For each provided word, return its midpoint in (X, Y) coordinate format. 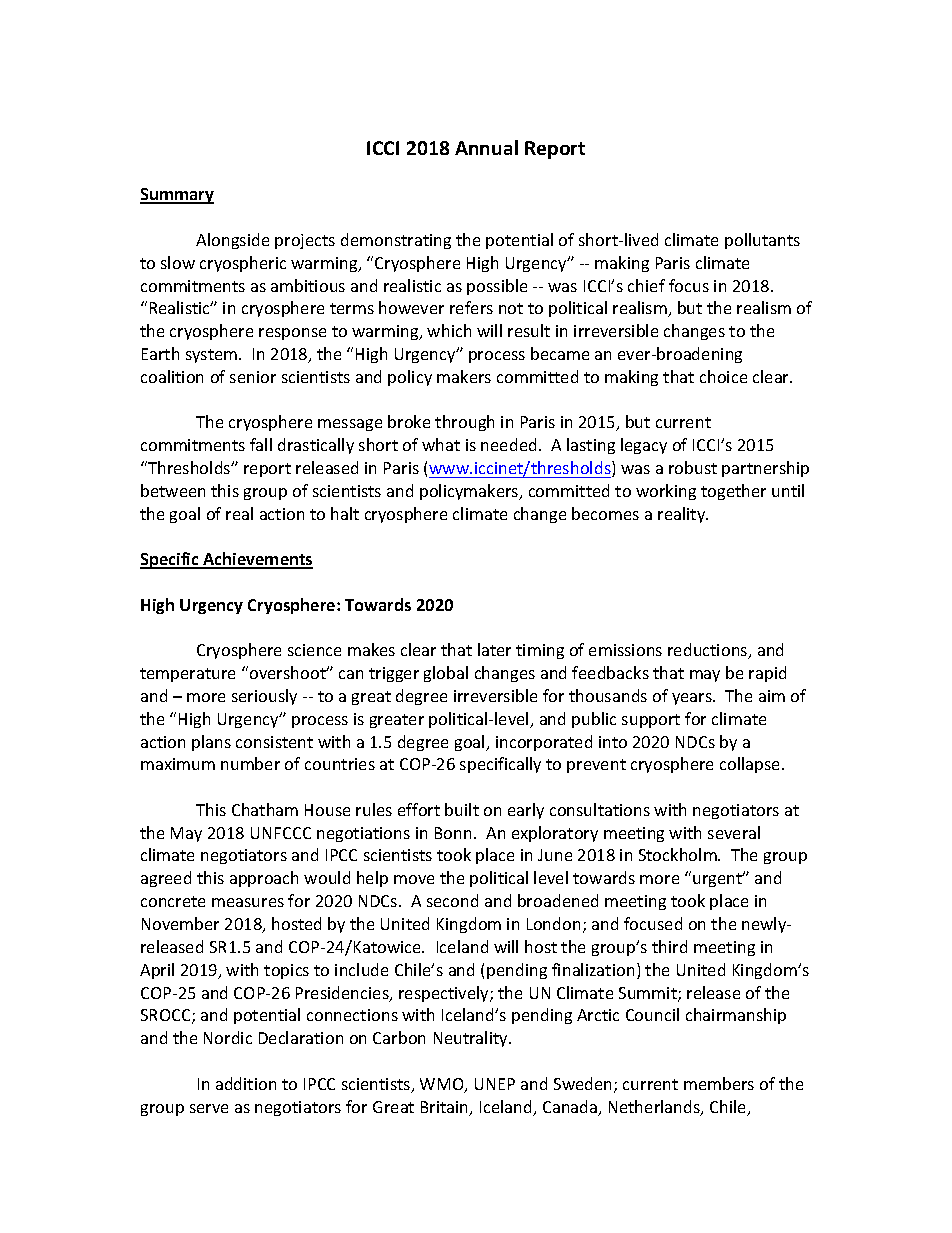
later (494, 649)
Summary (177, 196)
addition (246, 1083)
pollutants (762, 241)
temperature (187, 675)
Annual (486, 147)
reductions (709, 651)
